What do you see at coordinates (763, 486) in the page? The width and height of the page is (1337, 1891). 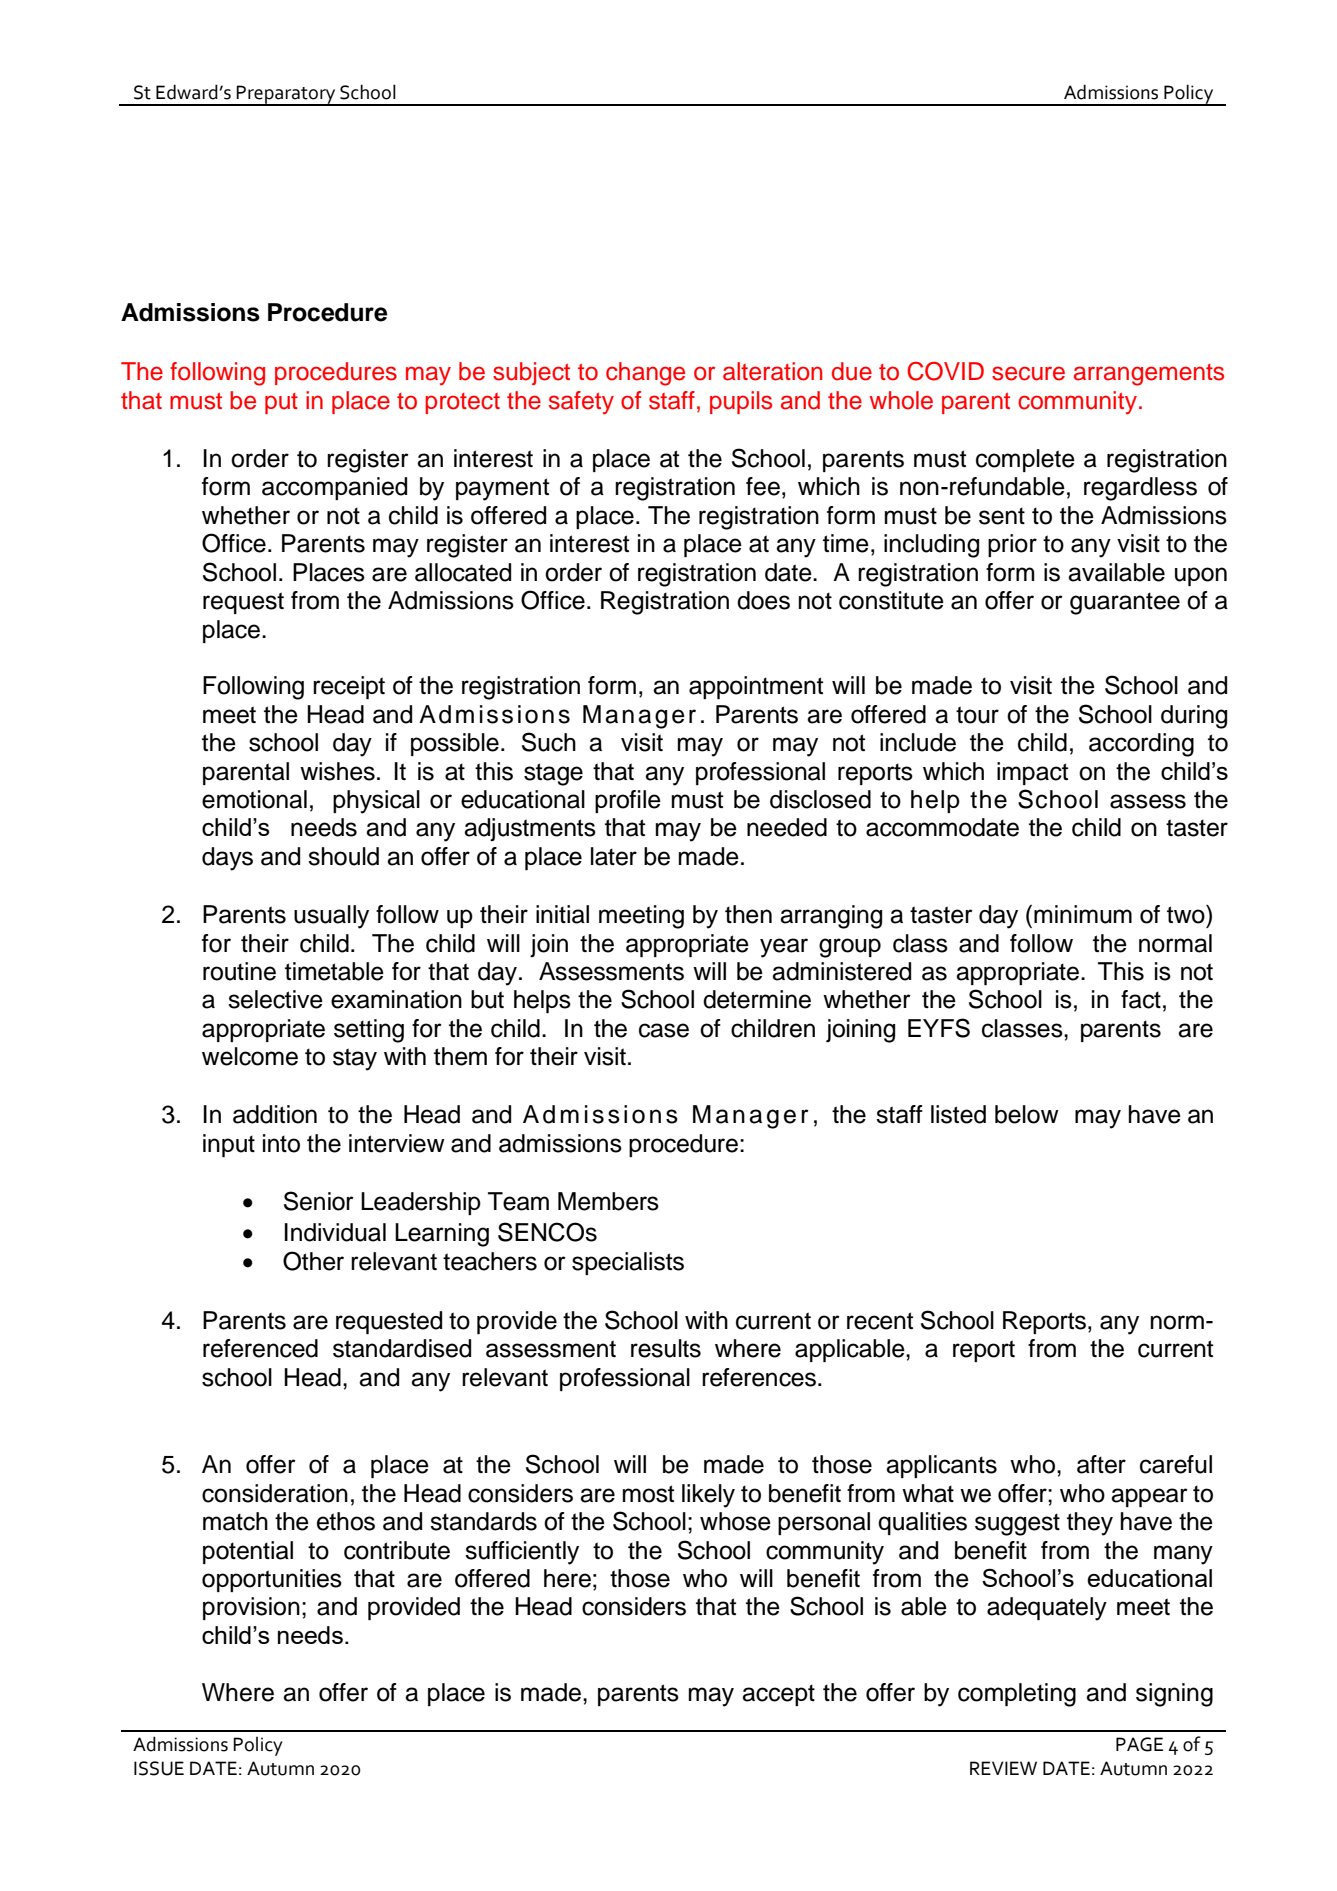 I see `fee` at bounding box center [763, 486].
